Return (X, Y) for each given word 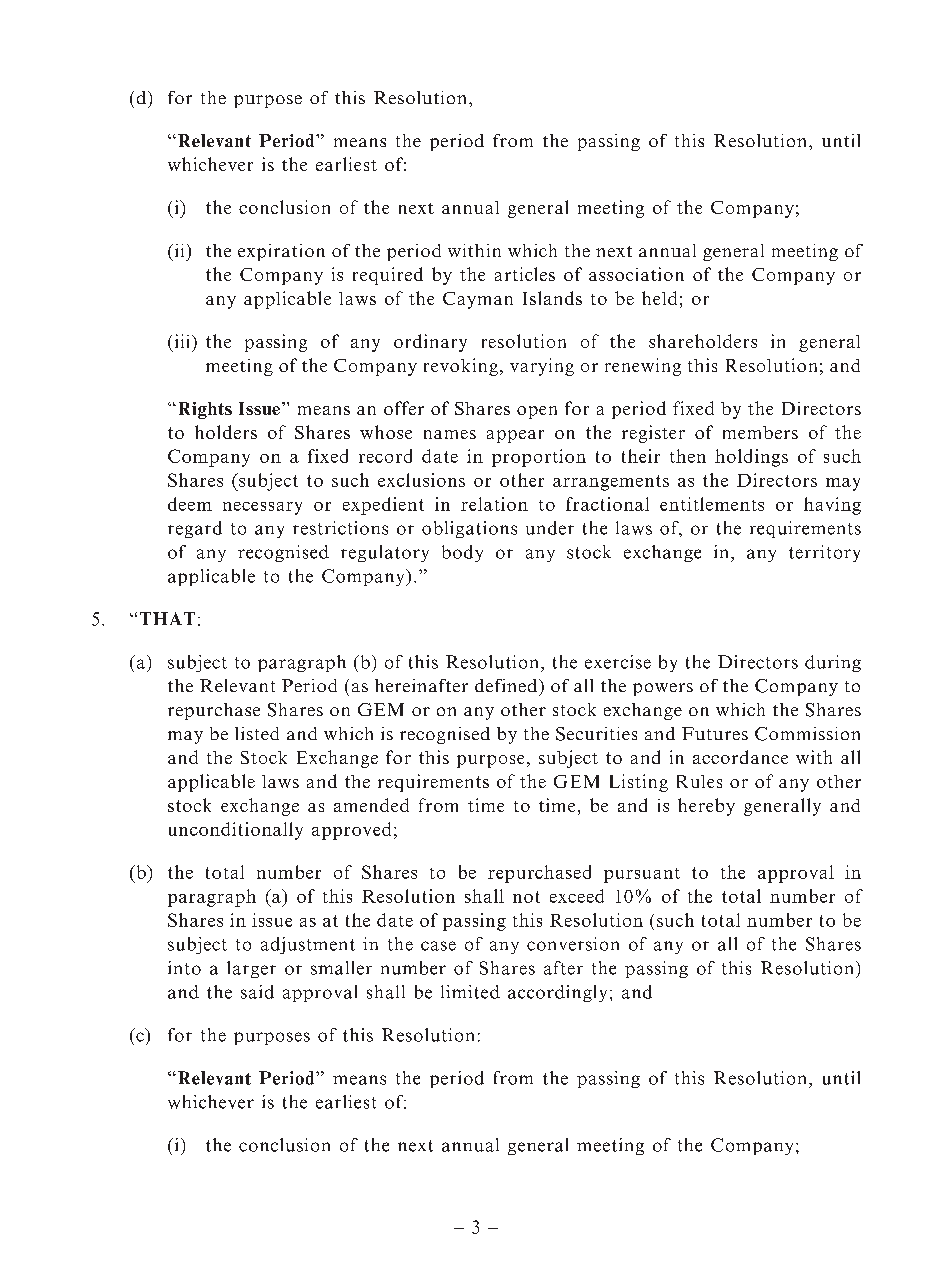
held (659, 298)
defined (507, 685)
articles (525, 274)
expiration (281, 252)
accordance (740, 757)
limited (470, 992)
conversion (573, 944)
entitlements (712, 504)
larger (251, 969)
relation (494, 504)
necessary (262, 508)
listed (257, 733)
